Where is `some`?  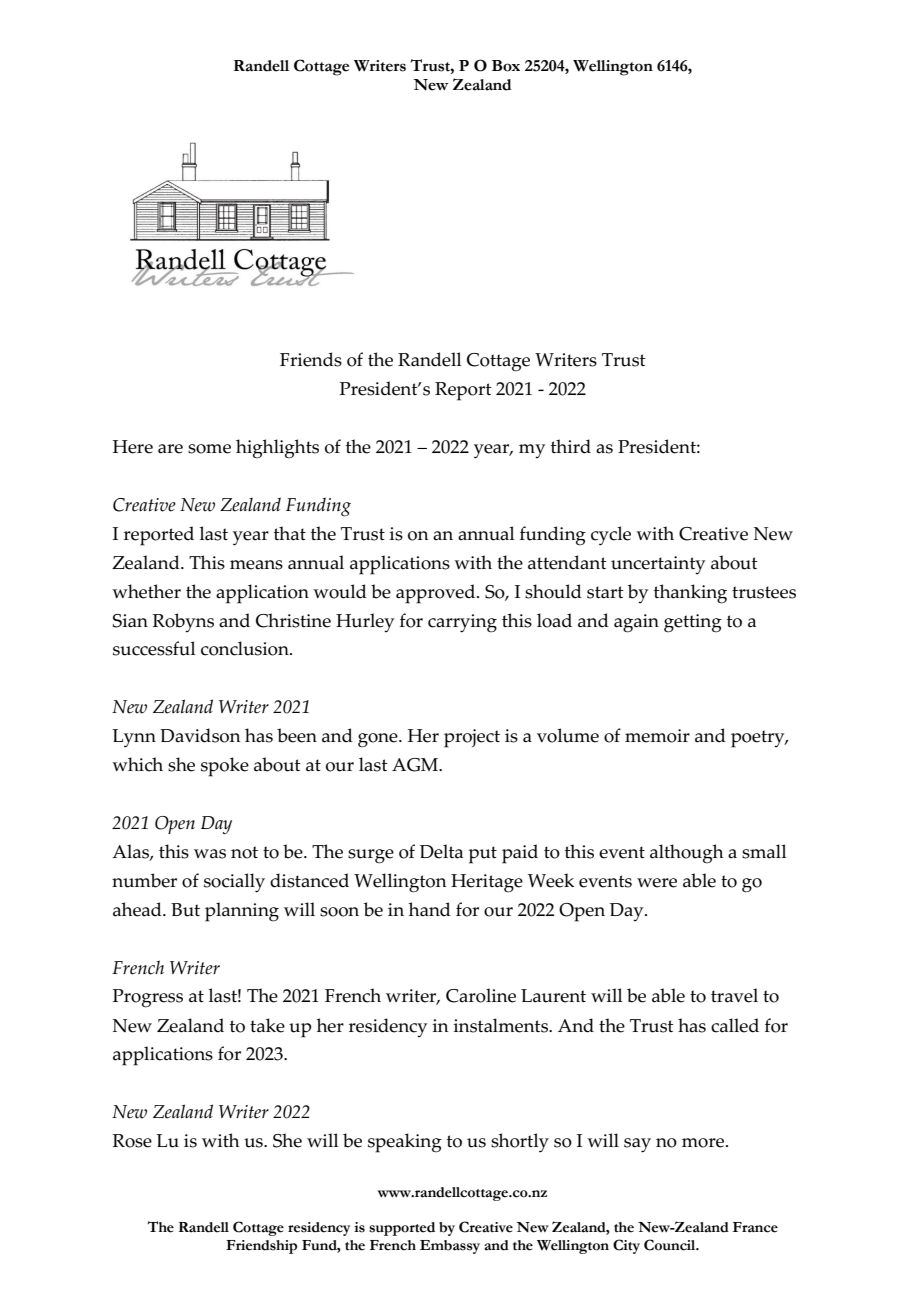 some is located at coordinates (209, 449).
